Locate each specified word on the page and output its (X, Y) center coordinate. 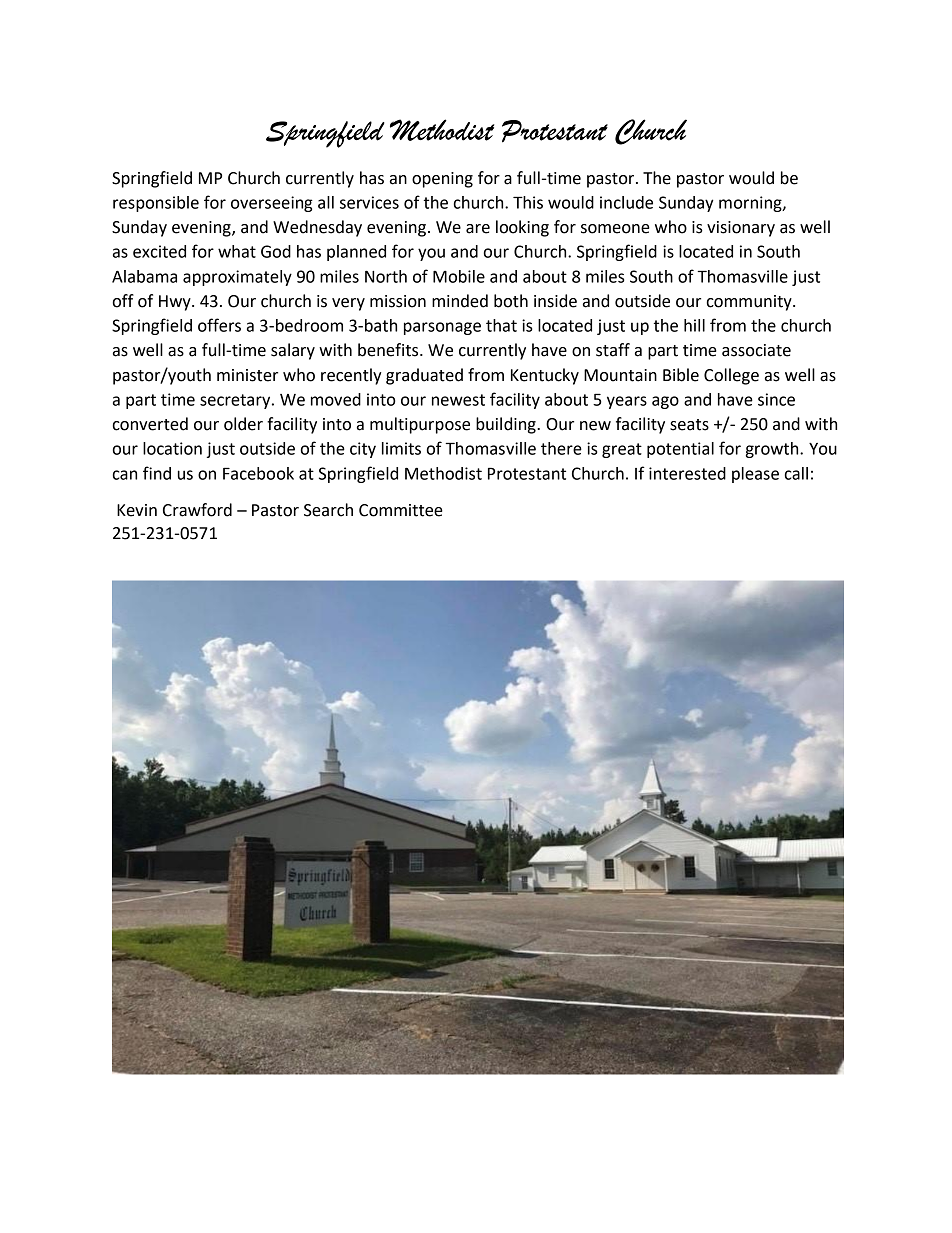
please (755, 475)
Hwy (176, 303)
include (626, 202)
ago (665, 402)
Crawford (197, 510)
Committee (401, 510)
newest (458, 400)
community (750, 303)
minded (460, 301)
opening (442, 180)
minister (247, 375)
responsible (156, 204)
